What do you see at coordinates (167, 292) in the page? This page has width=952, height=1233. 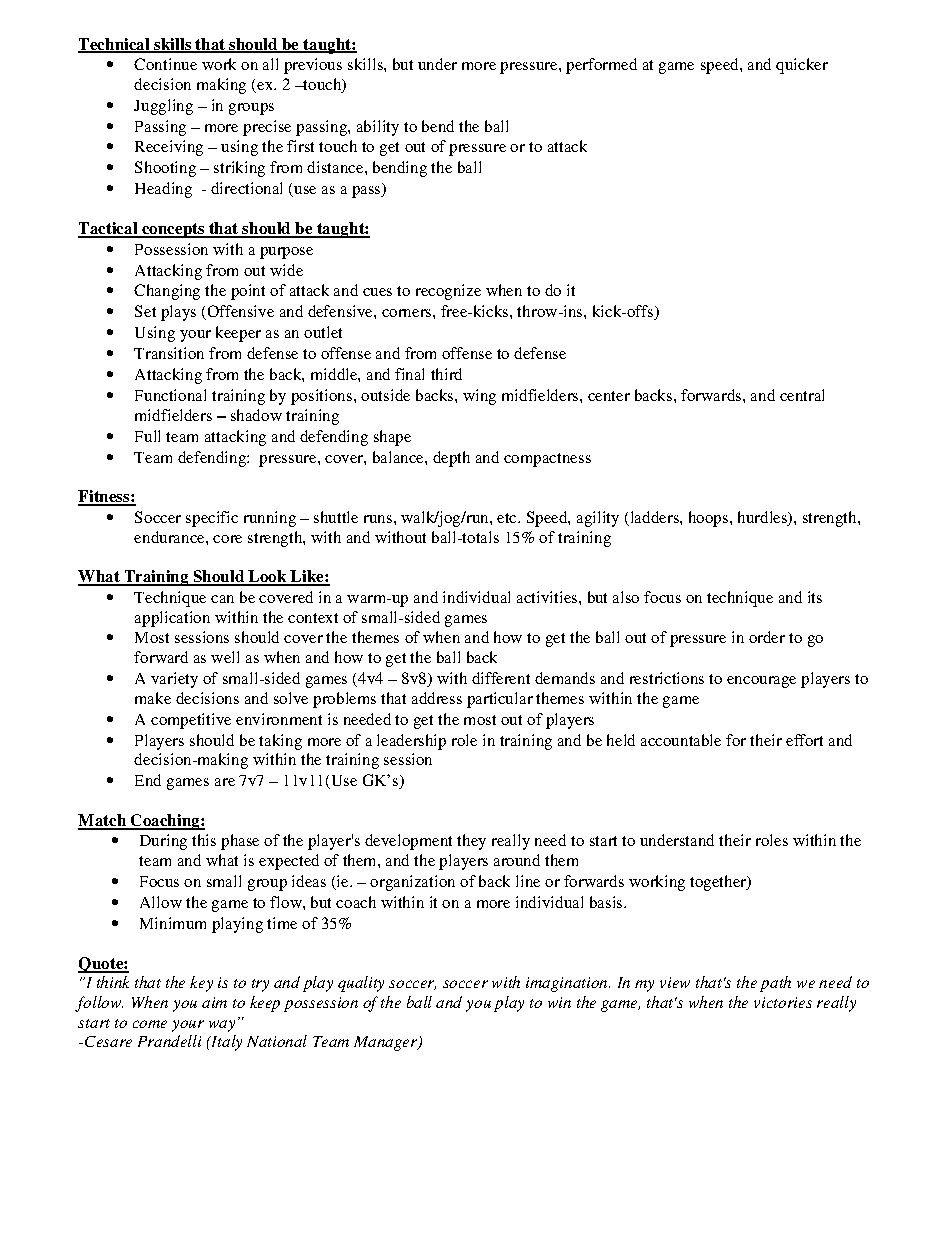 I see `Changing` at bounding box center [167, 292].
